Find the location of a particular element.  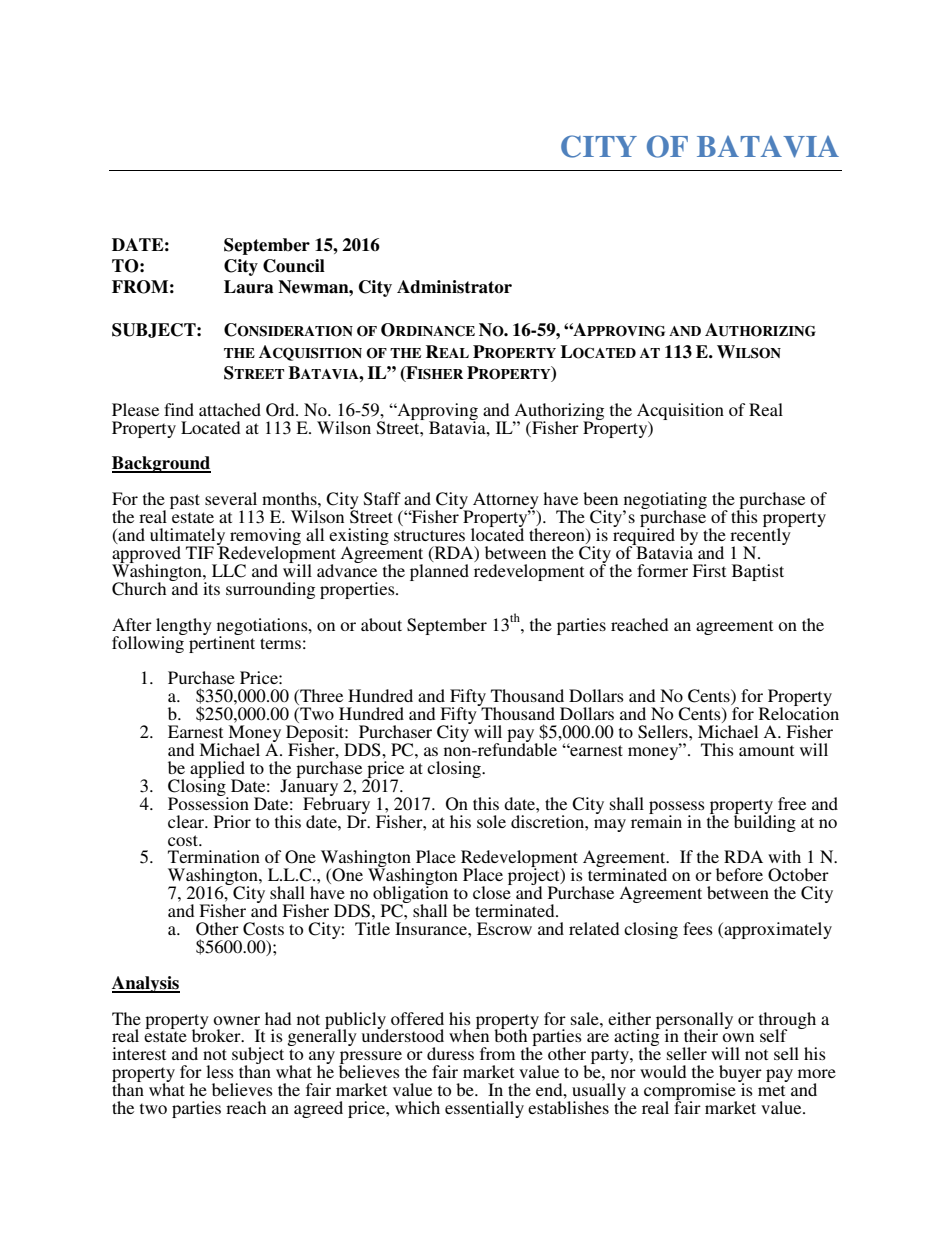

building is located at coordinates (765, 822).
